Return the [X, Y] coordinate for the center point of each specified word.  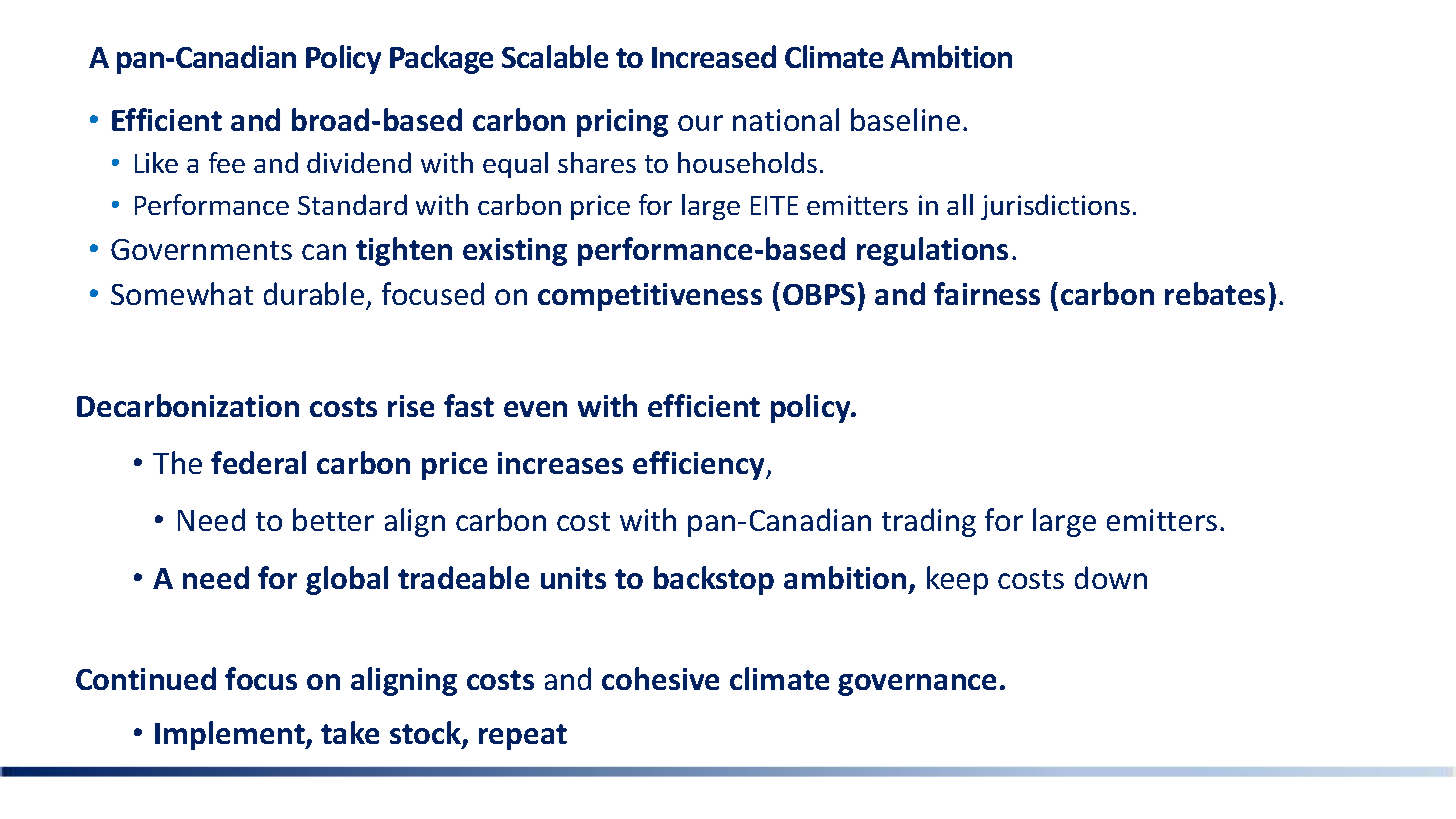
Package [441, 59]
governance [917, 685]
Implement [231, 735]
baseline [905, 119]
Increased [714, 56]
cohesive [660, 678]
